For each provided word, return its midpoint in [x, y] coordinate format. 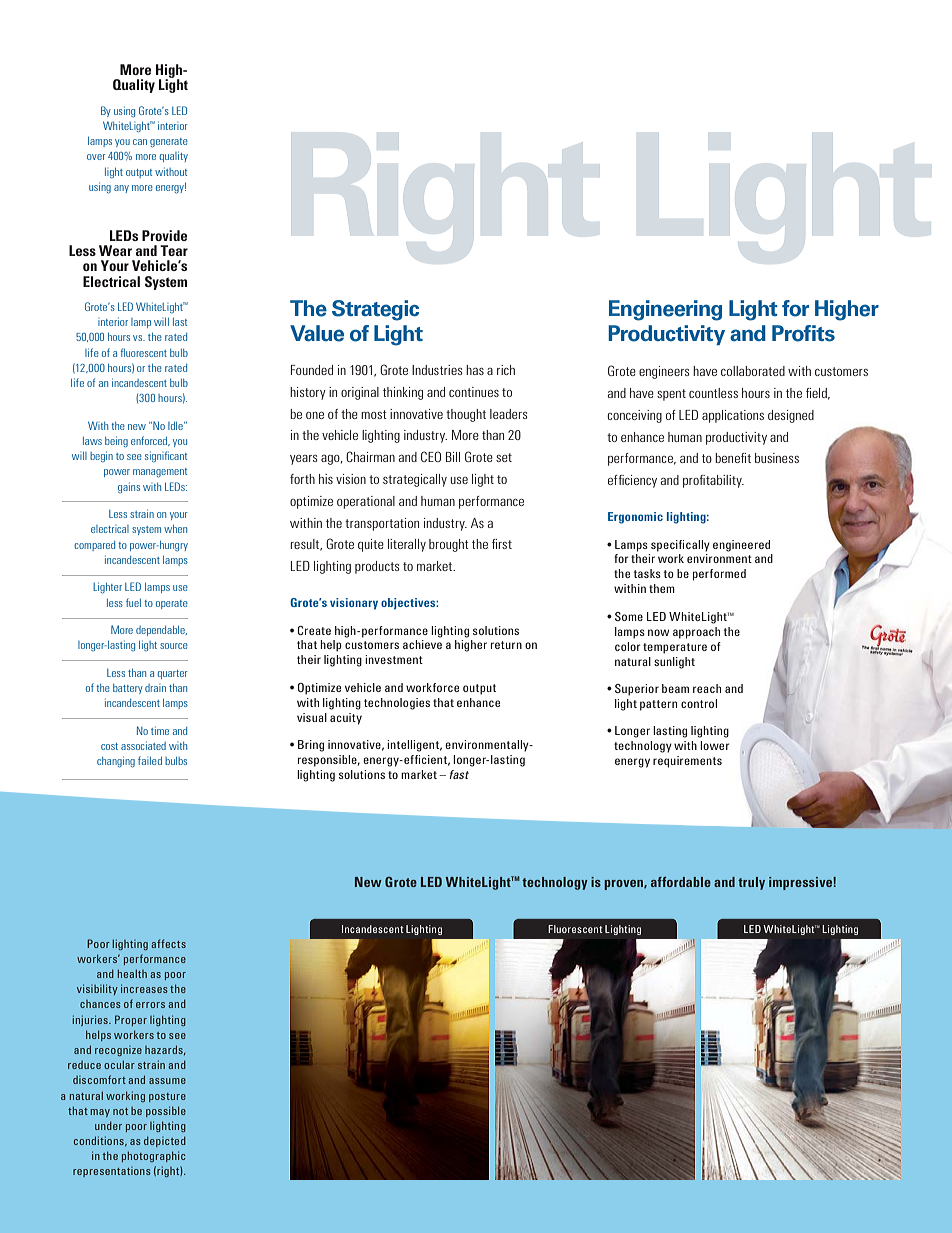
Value [317, 333]
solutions [362, 774]
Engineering [665, 310]
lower [714, 745]
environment [719, 558]
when [175, 529]
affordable [681, 882]
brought [449, 545]
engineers [664, 372]
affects [168, 943]
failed [150, 760]
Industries [437, 370]
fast [459, 774]
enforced [150, 441]
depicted [165, 1141]
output [139, 173]
